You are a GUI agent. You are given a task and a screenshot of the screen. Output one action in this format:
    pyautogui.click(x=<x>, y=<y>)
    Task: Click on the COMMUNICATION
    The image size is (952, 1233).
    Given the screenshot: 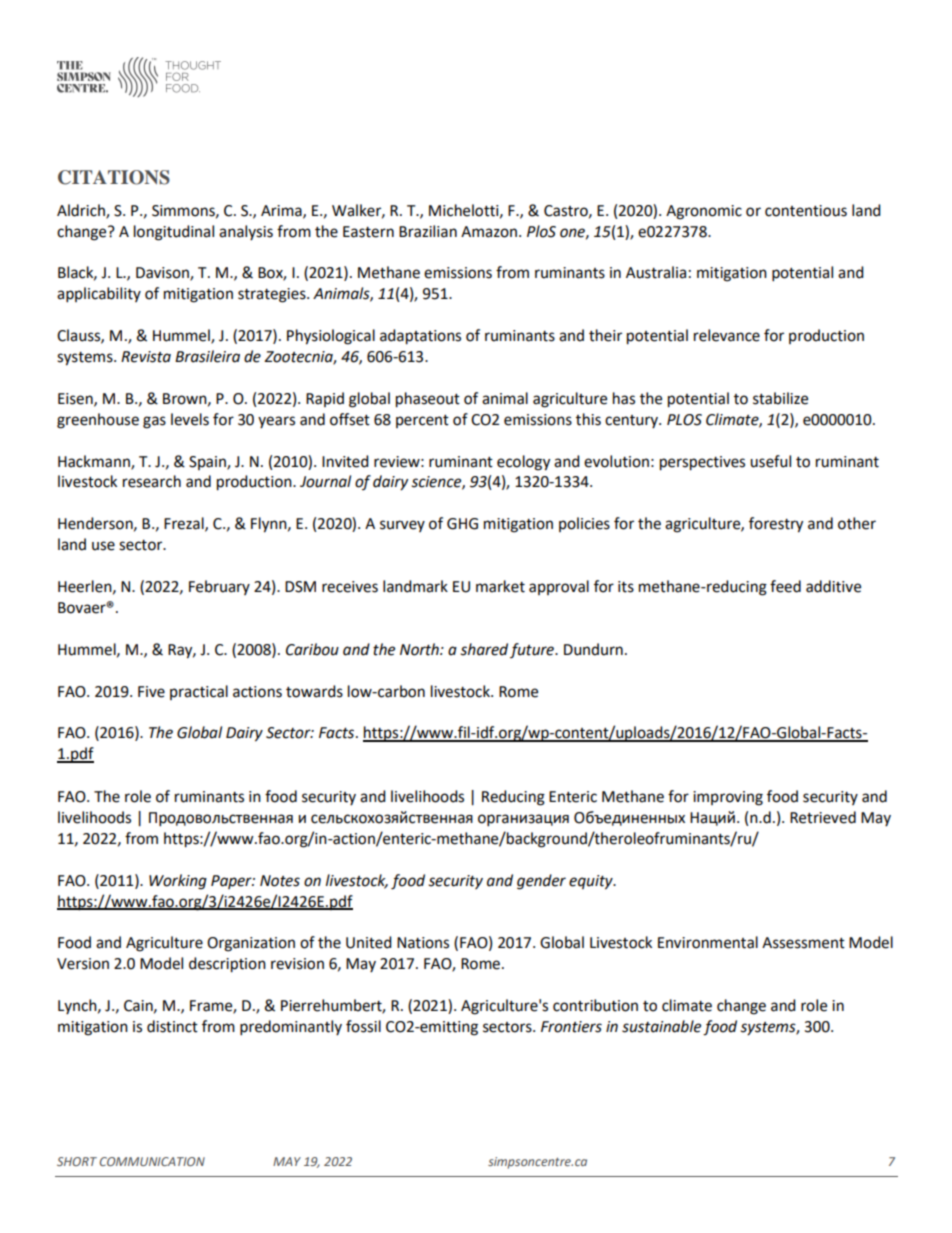 What is the action you would take?
    pyautogui.click(x=152, y=1161)
